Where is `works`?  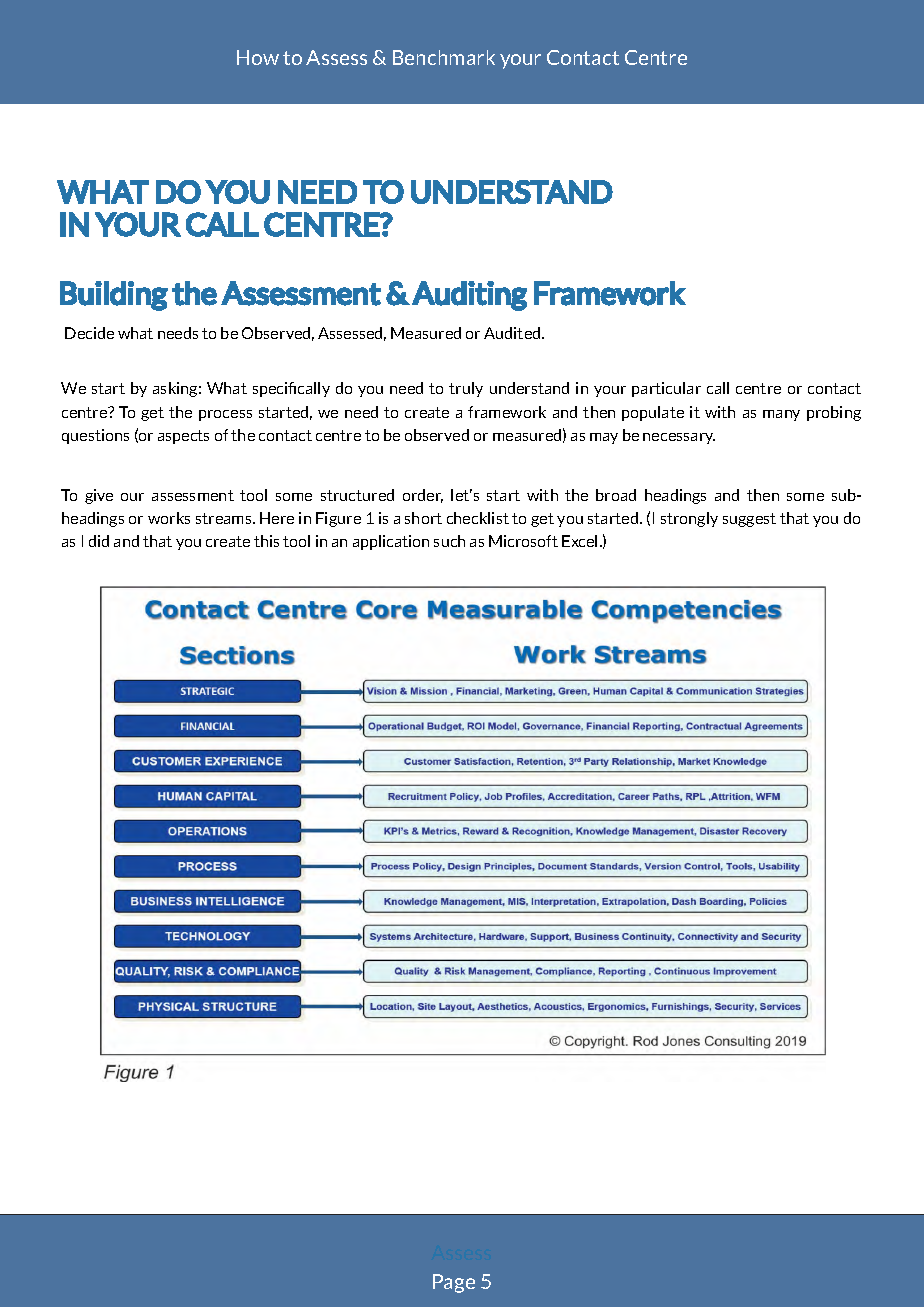
works is located at coordinates (169, 518).
